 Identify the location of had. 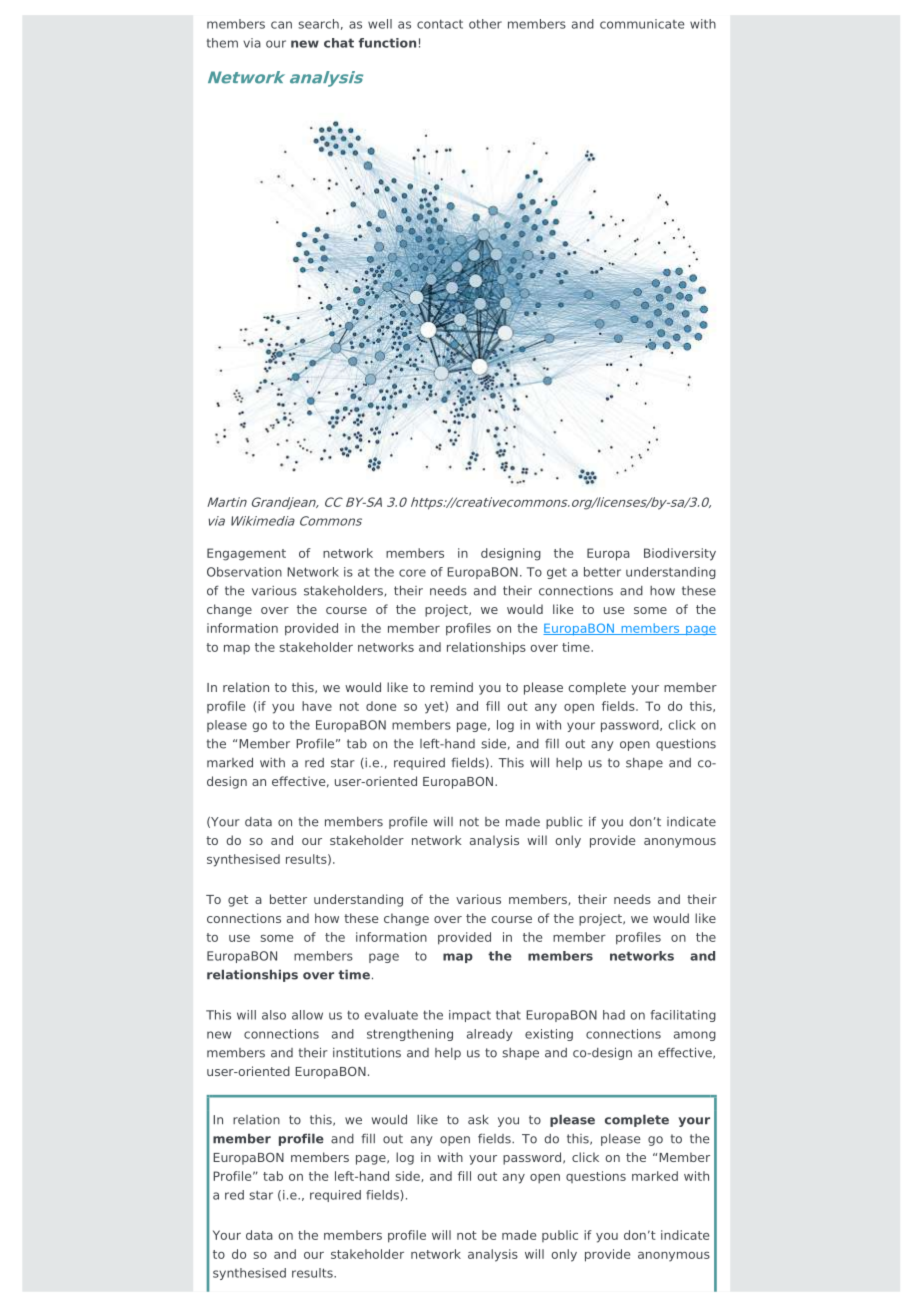
(614, 1015).
